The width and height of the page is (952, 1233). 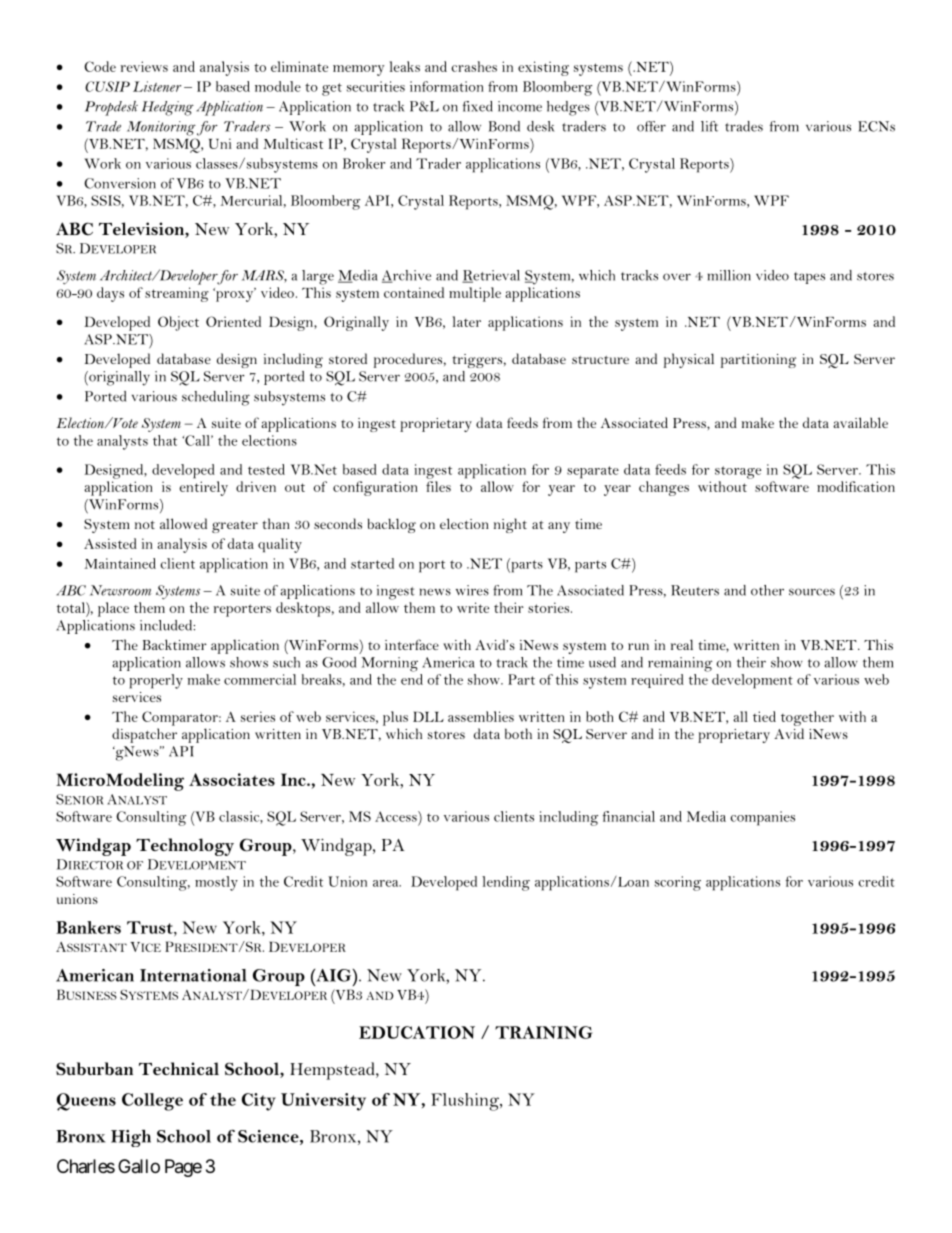 I want to click on lending, so click(x=506, y=883).
